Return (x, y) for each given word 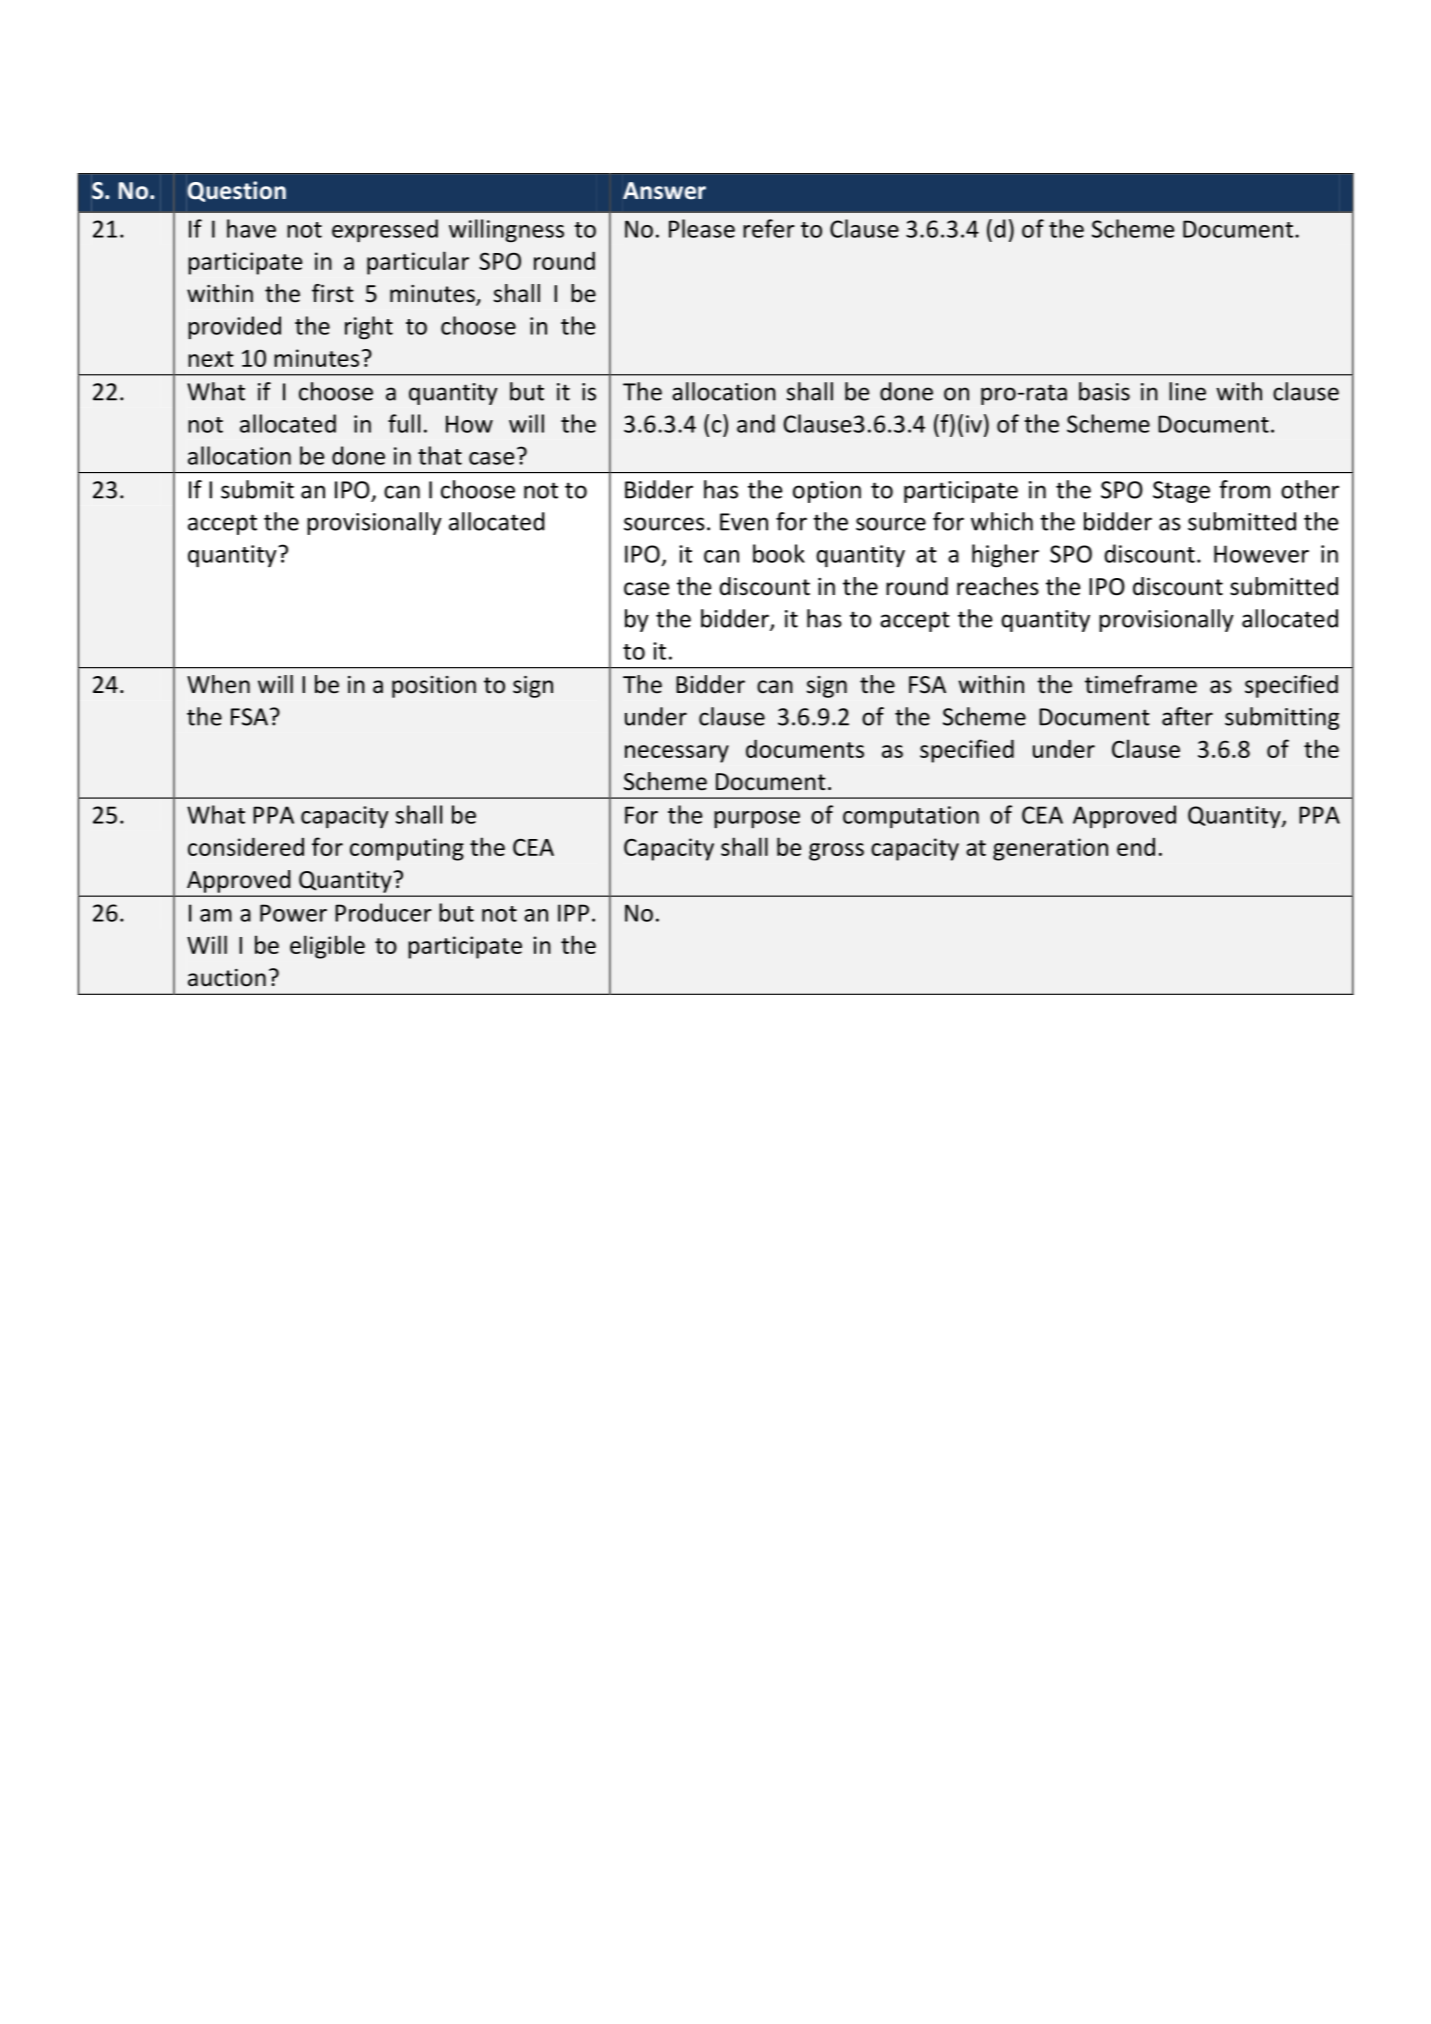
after (1187, 716)
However (1261, 554)
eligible (327, 947)
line (1187, 391)
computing (407, 849)
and (756, 423)
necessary (677, 754)
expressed (385, 231)
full (404, 423)
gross (836, 852)
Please (702, 228)
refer (769, 228)
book (779, 553)
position (434, 687)
